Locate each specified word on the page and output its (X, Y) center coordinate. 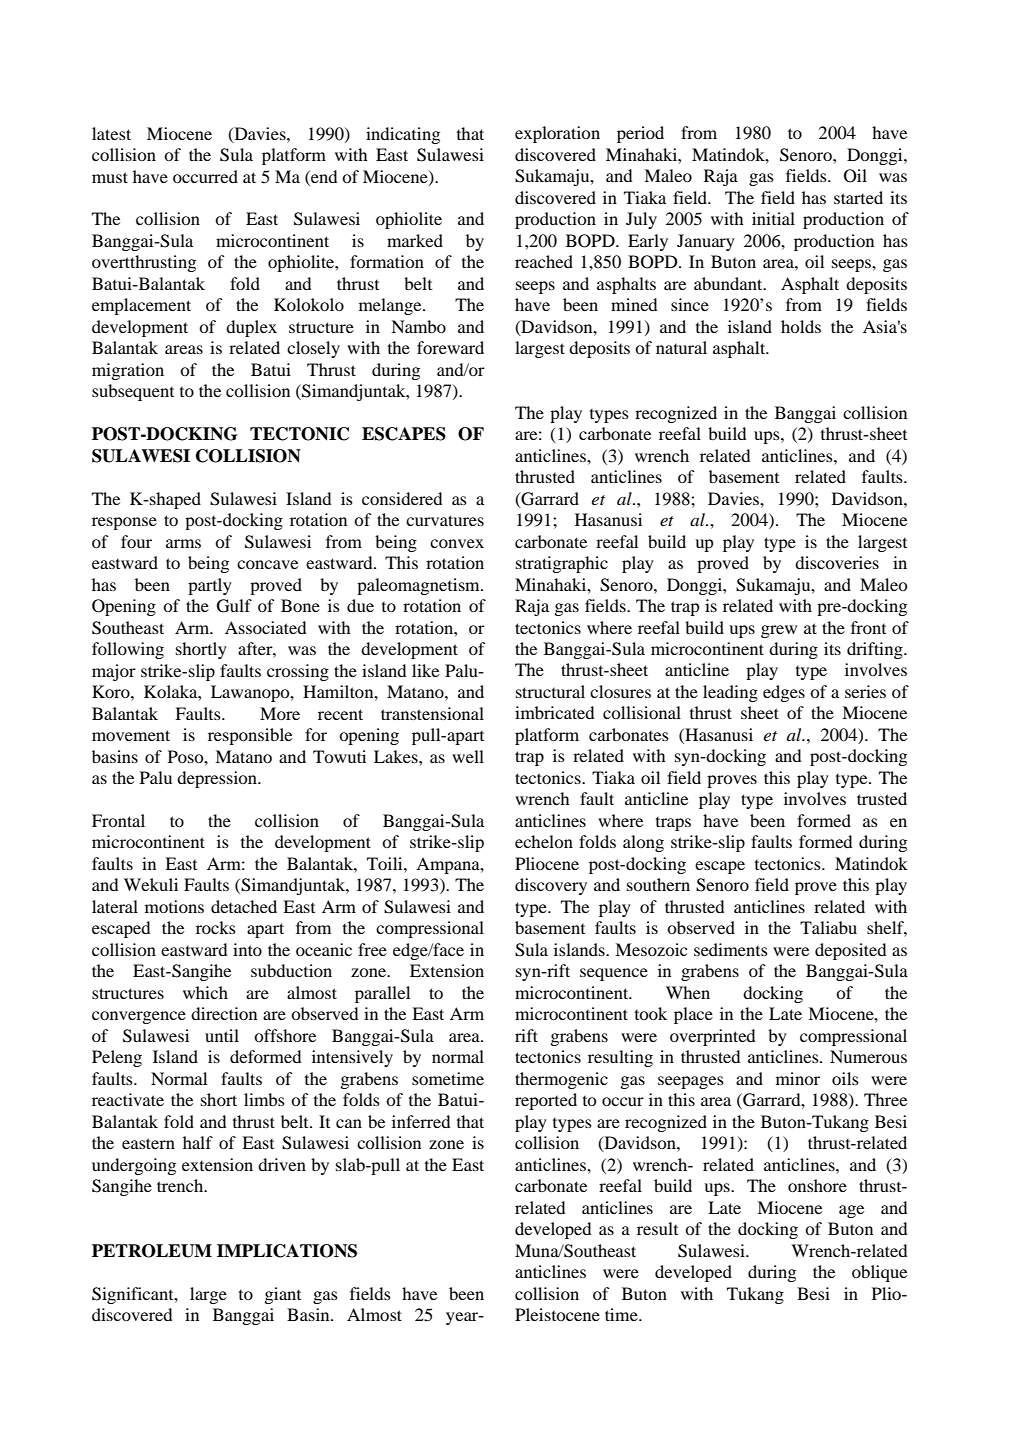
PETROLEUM (152, 1251)
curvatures (445, 520)
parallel (382, 994)
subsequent (133, 392)
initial (773, 218)
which (205, 992)
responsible (250, 736)
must (110, 177)
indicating (403, 135)
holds (801, 326)
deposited (850, 951)
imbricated (554, 712)
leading (730, 693)
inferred (421, 1121)
